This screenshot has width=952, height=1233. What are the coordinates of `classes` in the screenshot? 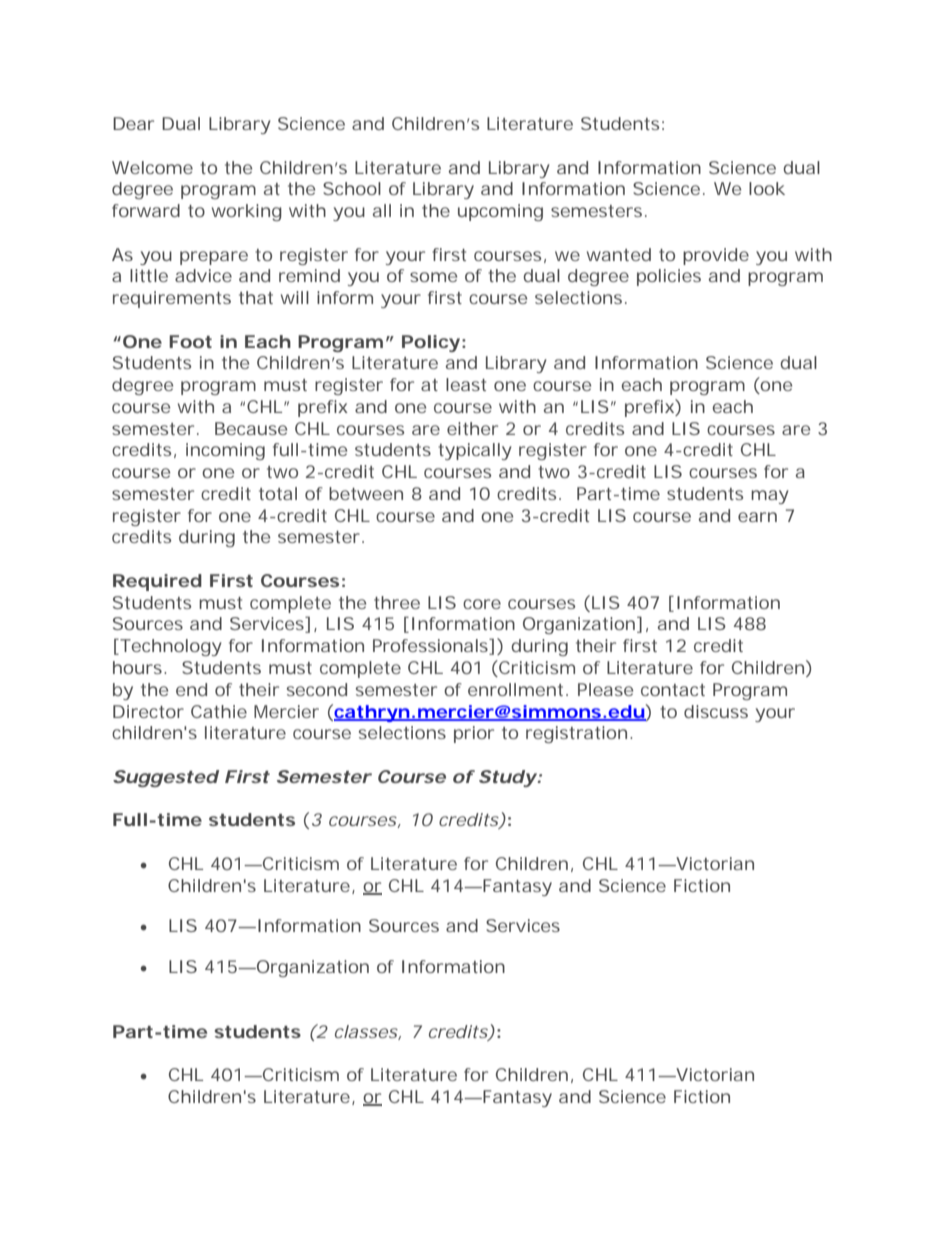 It's located at (367, 1032).
